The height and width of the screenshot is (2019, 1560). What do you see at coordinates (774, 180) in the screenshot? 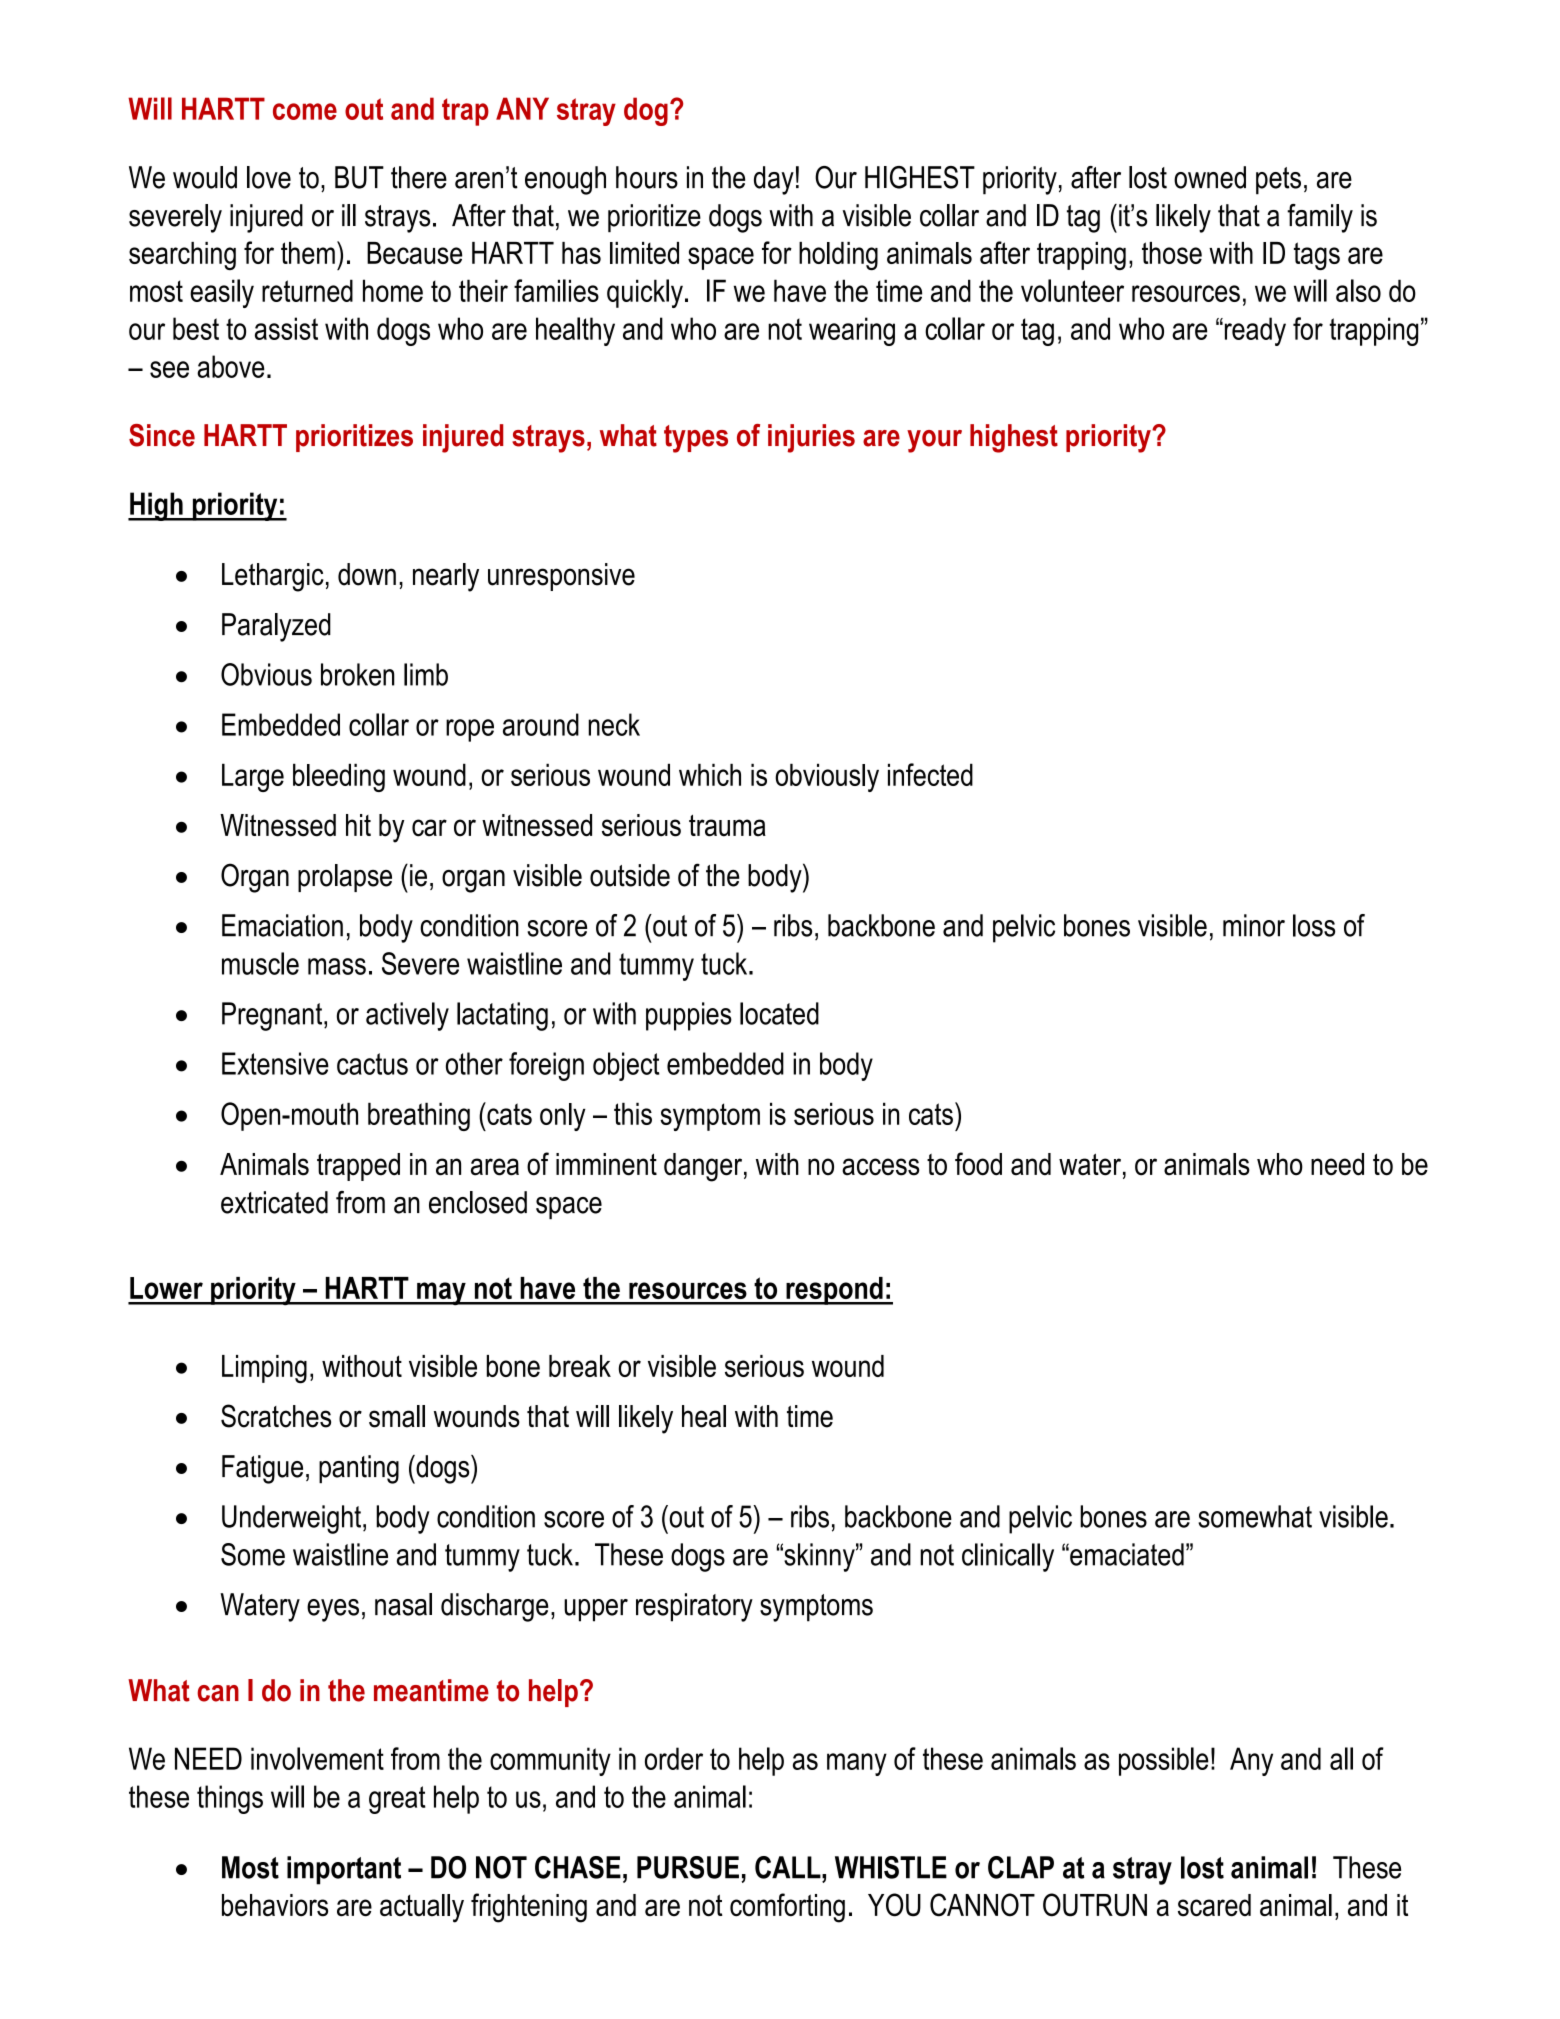
I see `day` at bounding box center [774, 180].
